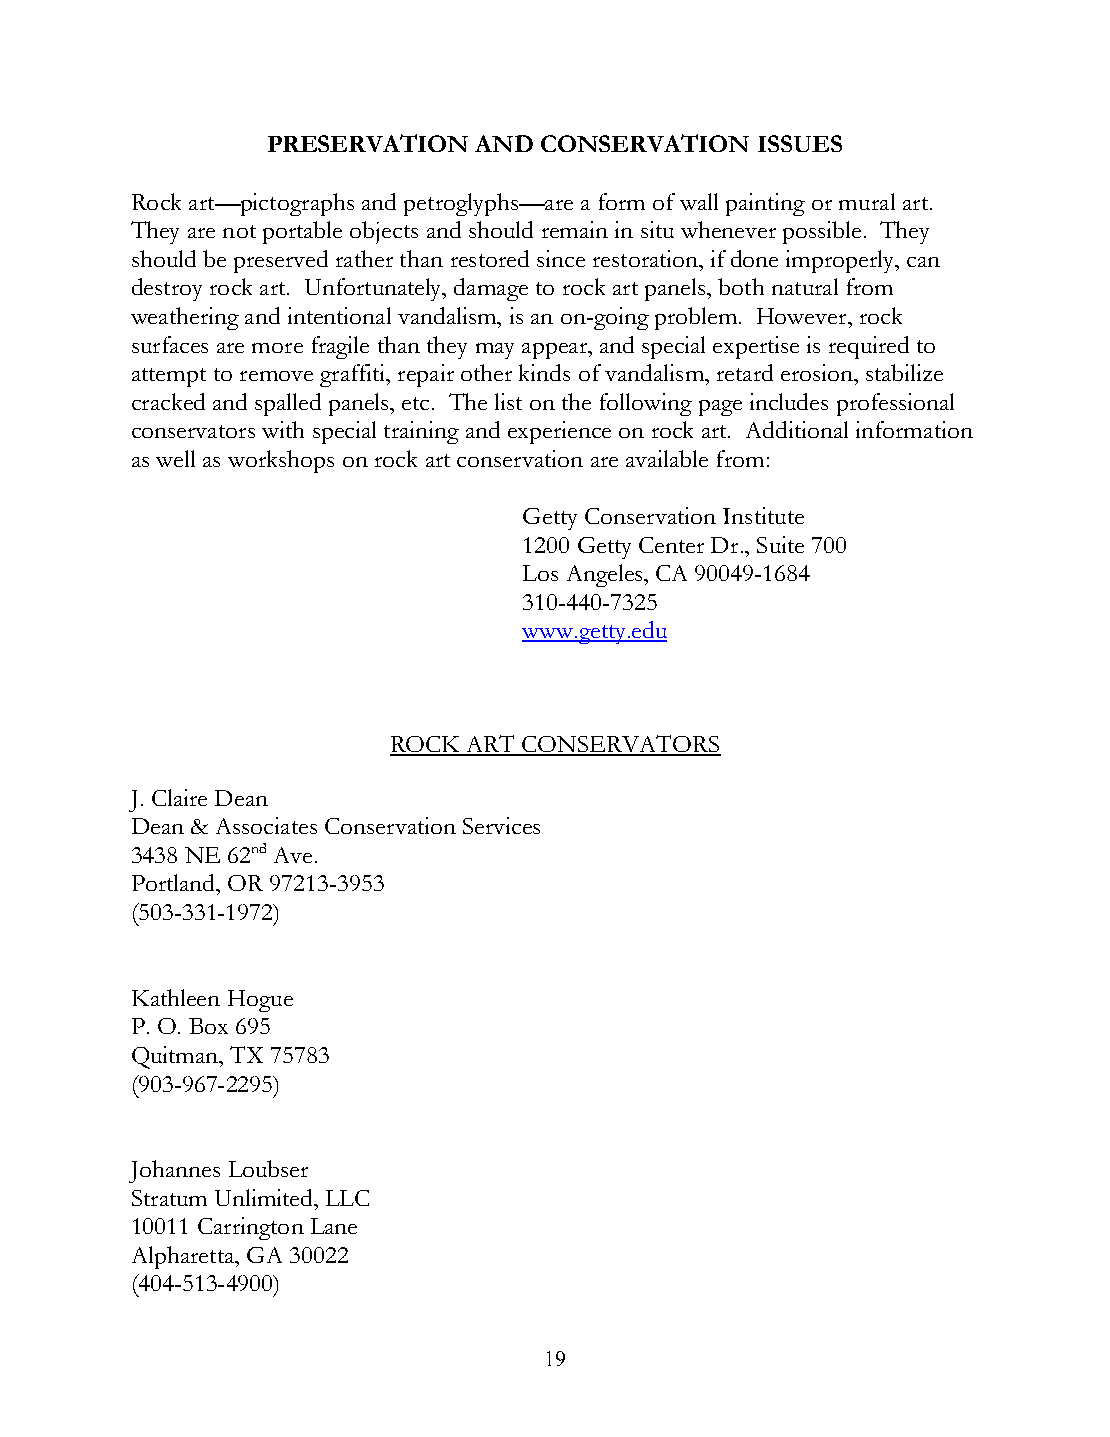  Describe the element at coordinates (575, 229) in the image. I see `remain` at that location.
